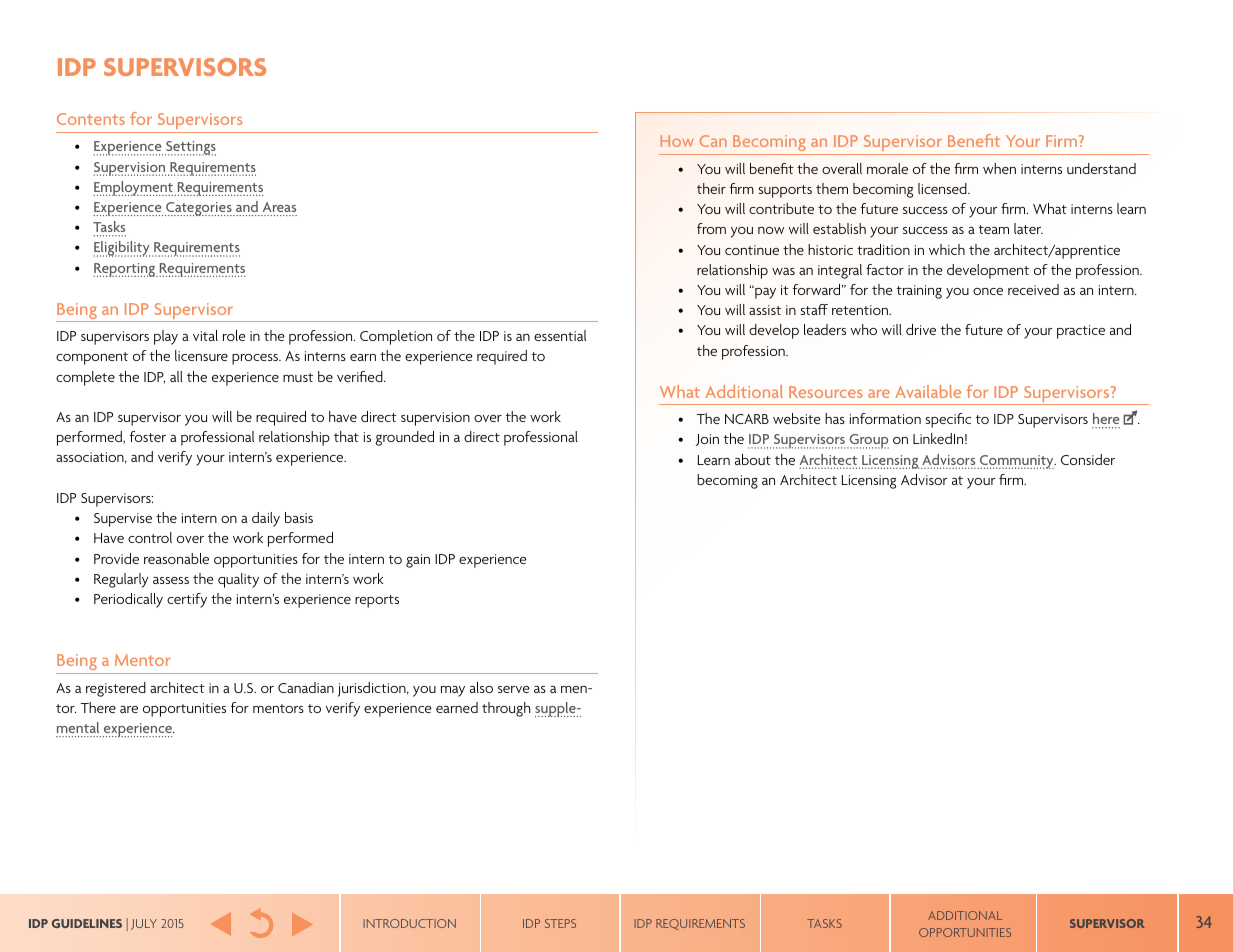  Describe the element at coordinates (677, 141) in the screenshot. I see `How` at that location.
